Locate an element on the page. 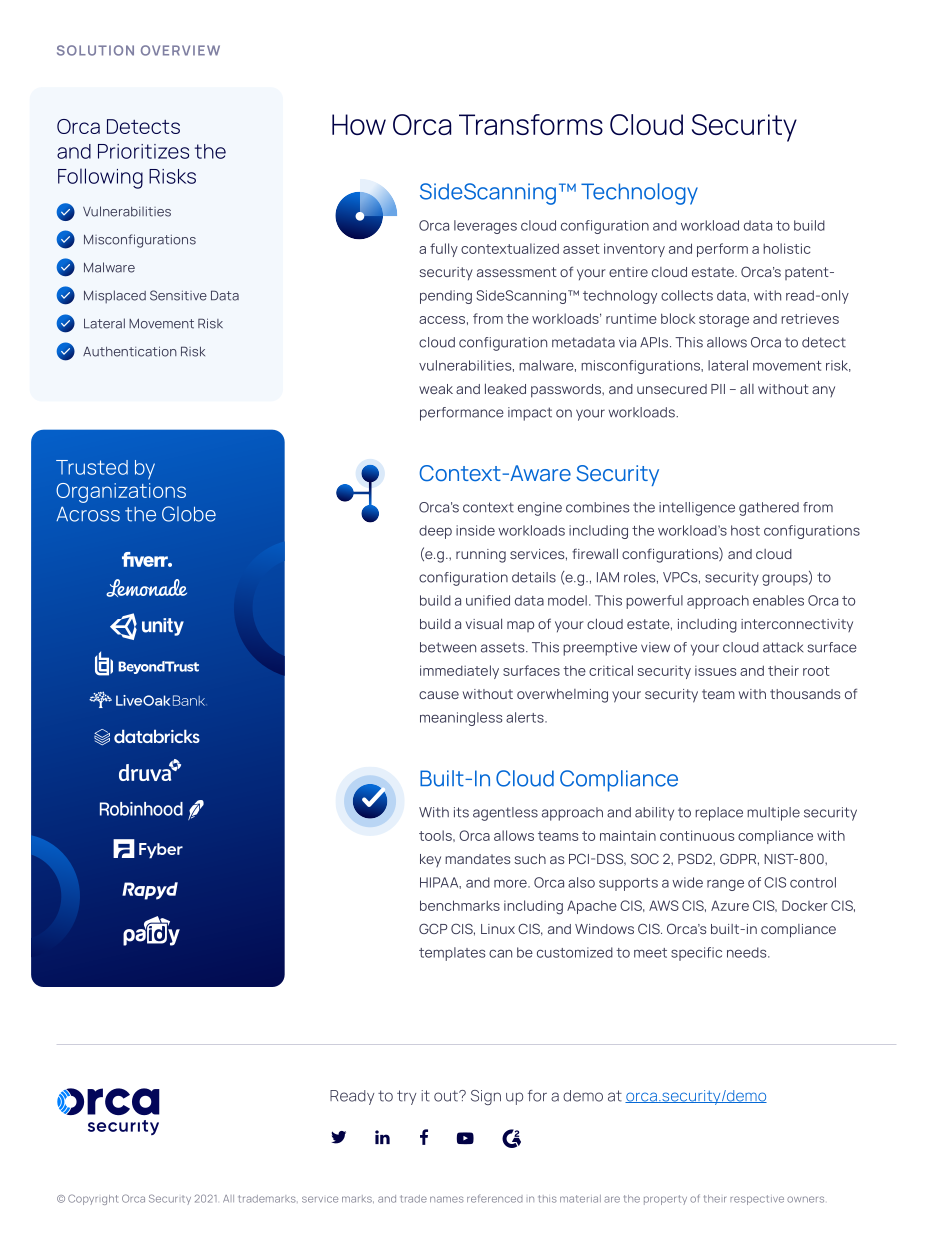 The height and width of the image is (1233, 952). GCP is located at coordinates (433, 928).
